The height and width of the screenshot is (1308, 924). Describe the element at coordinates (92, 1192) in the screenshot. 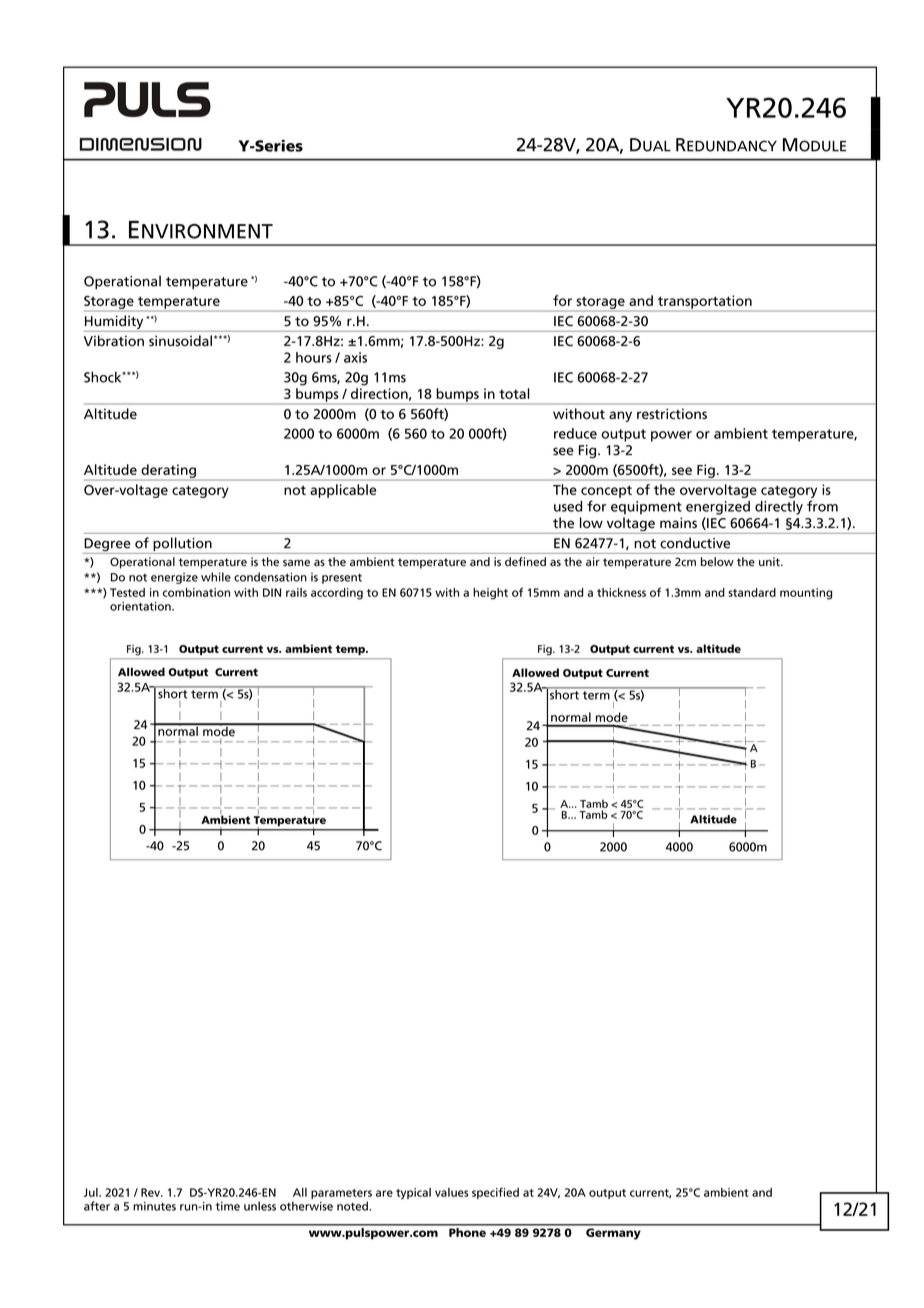

I see `Jul` at that location.
